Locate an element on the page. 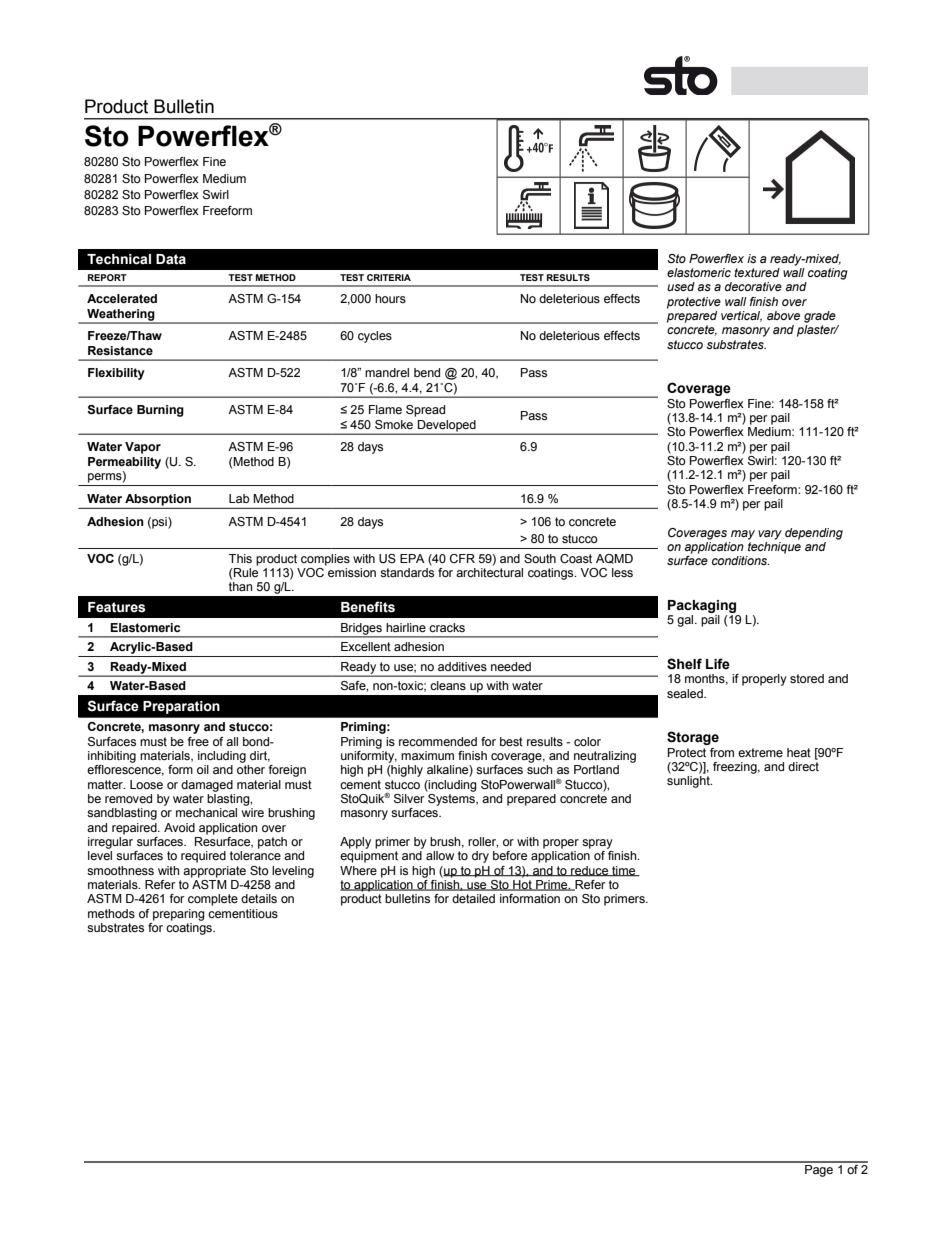 The height and width of the document is (1233, 952). decorative is located at coordinates (753, 286).
